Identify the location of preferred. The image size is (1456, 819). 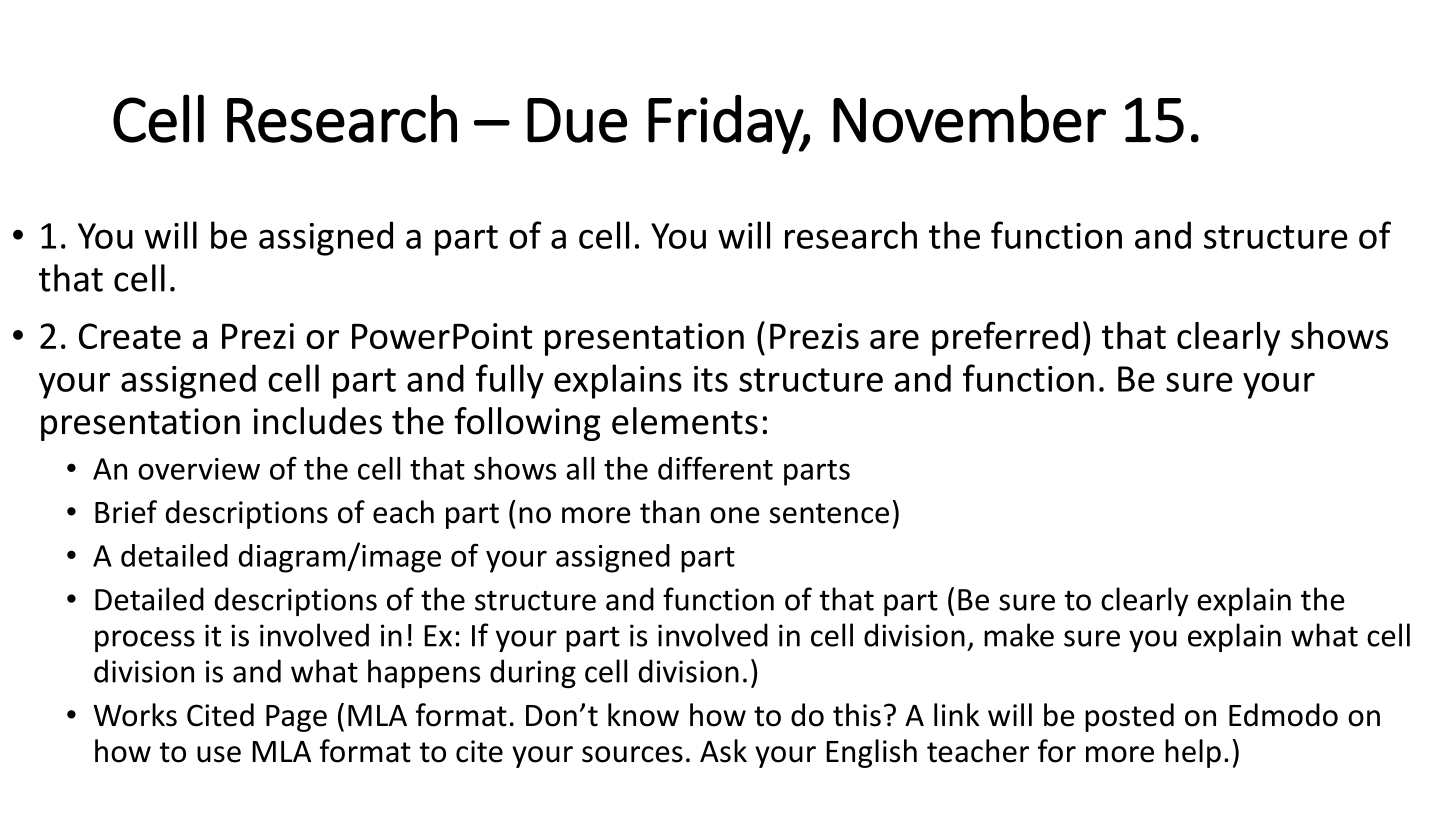
(1005, 338).
